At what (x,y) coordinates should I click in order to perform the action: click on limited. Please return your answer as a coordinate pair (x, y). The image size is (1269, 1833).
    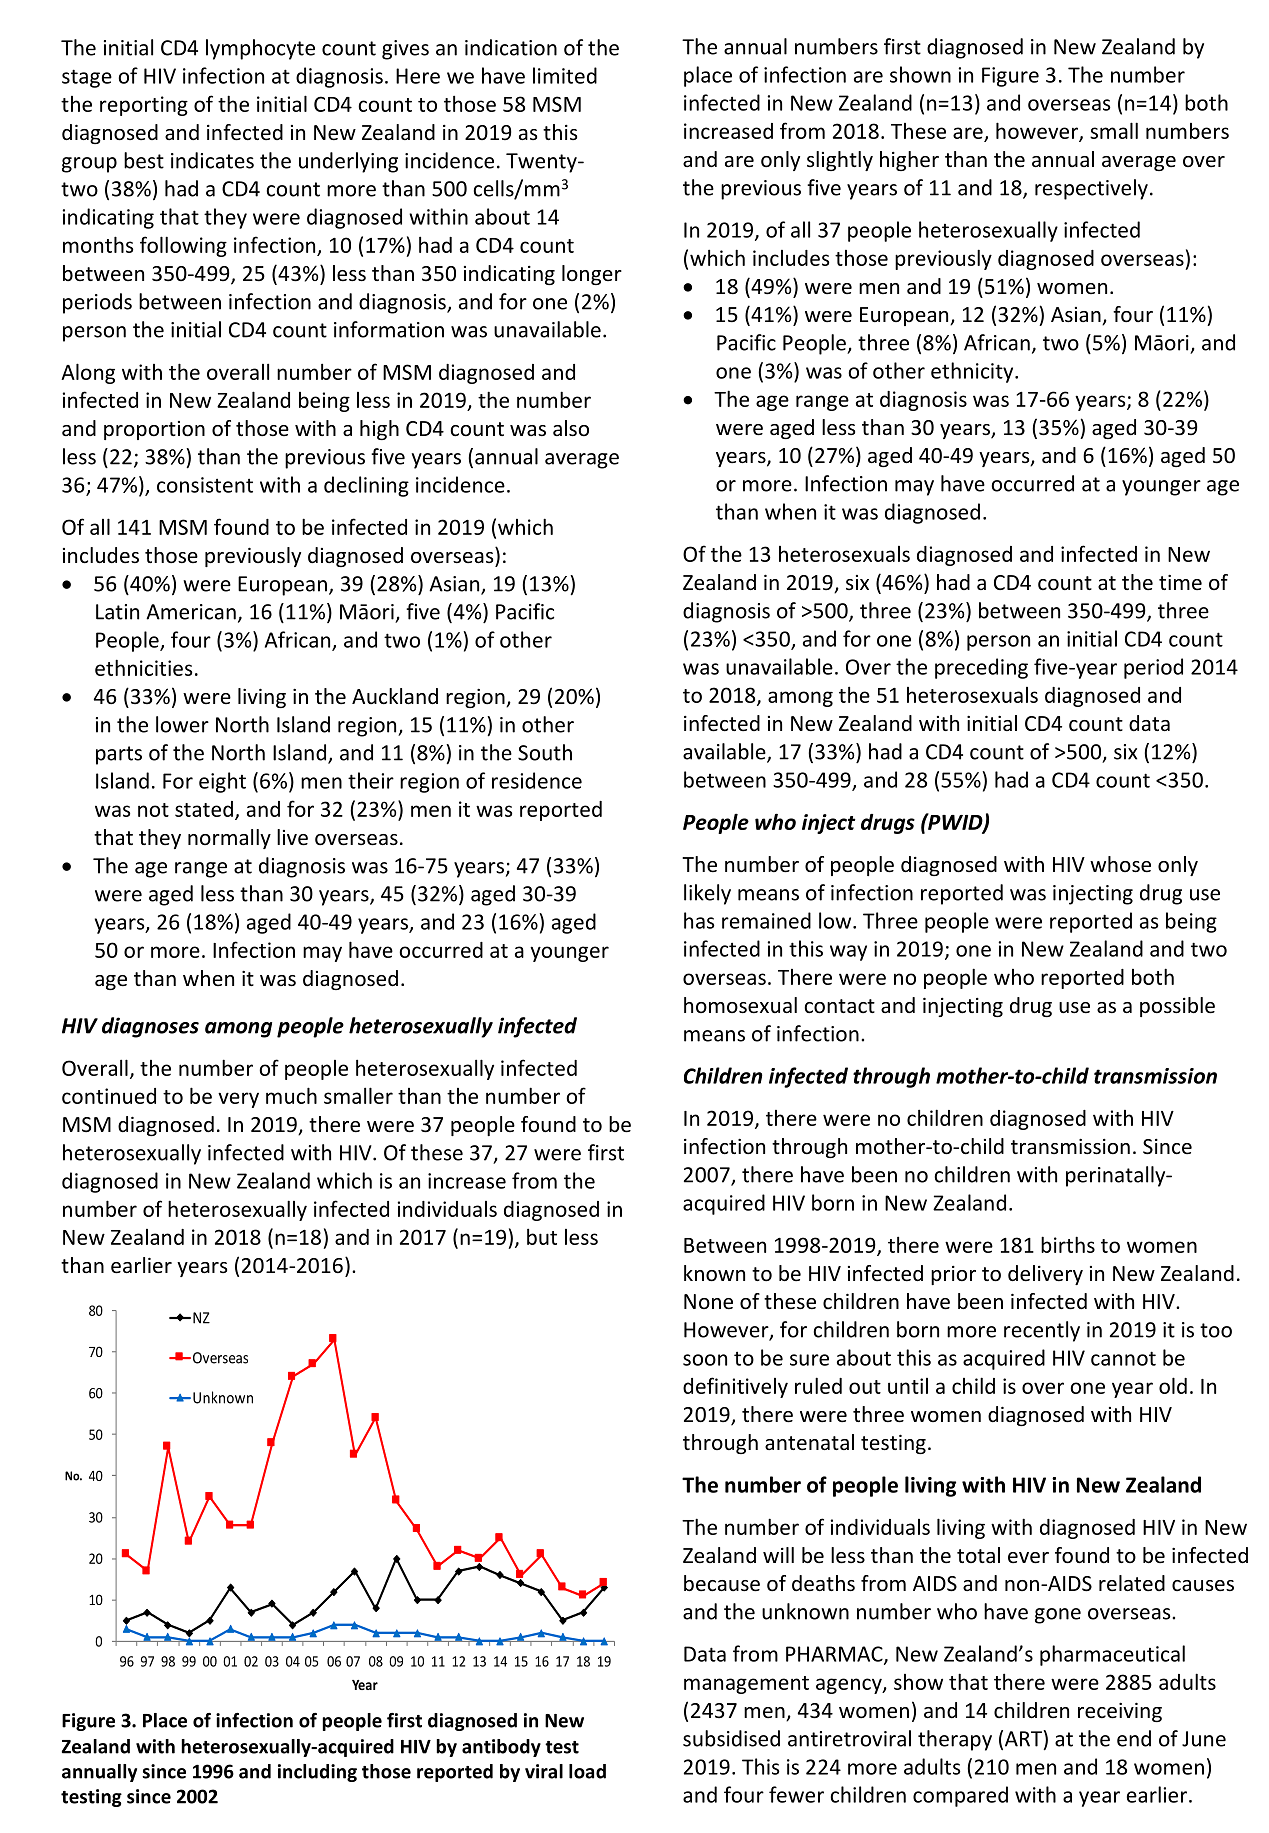
    Looking at the image, I should click on (565, 75).
